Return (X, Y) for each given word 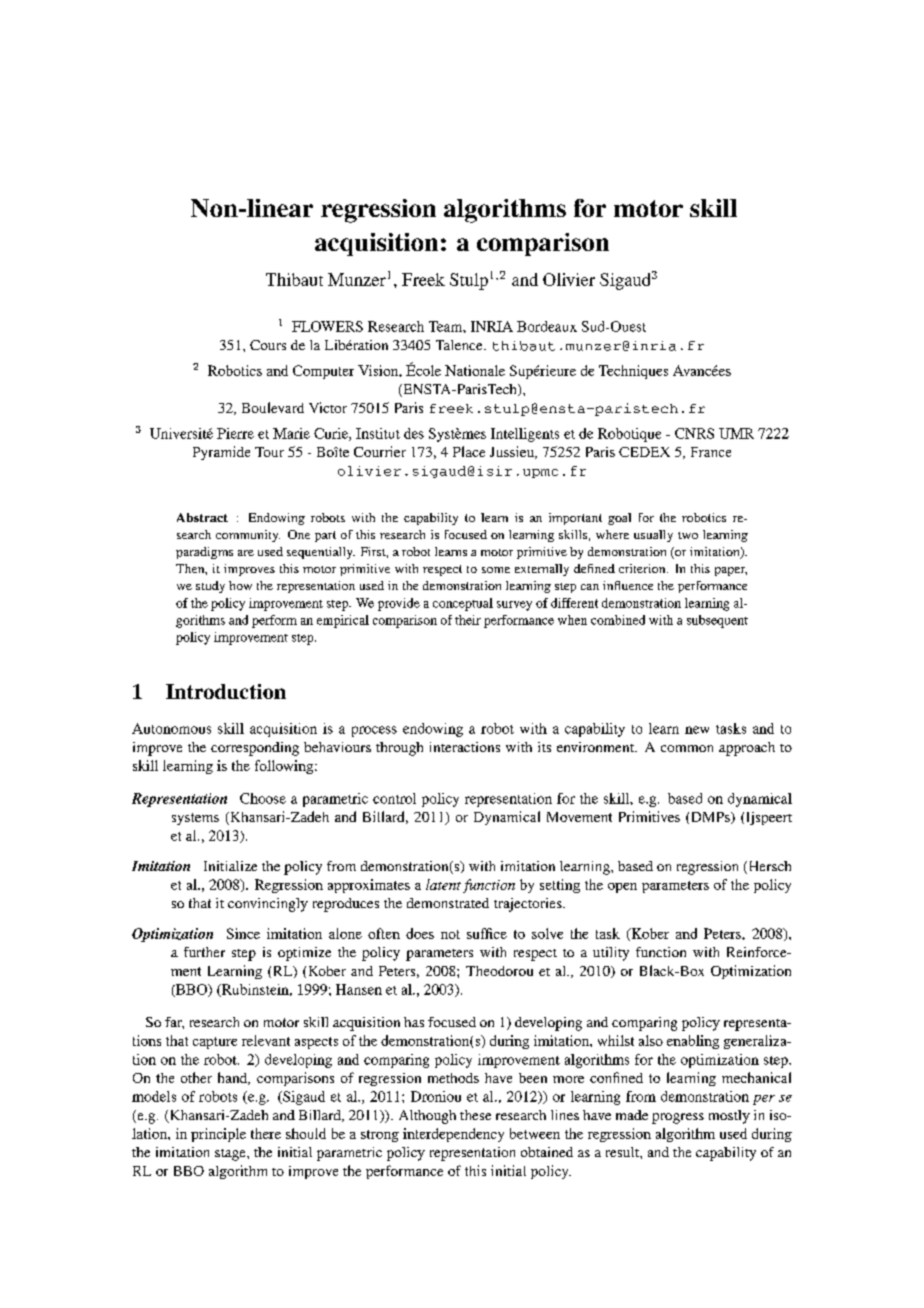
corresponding (255, 749)
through (399, 749)
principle (218, 1135)
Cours (268, 345)
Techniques (633, 372)
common (687, 748)
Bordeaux (547, 326)
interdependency (453, 1135)
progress (678, 1118)
